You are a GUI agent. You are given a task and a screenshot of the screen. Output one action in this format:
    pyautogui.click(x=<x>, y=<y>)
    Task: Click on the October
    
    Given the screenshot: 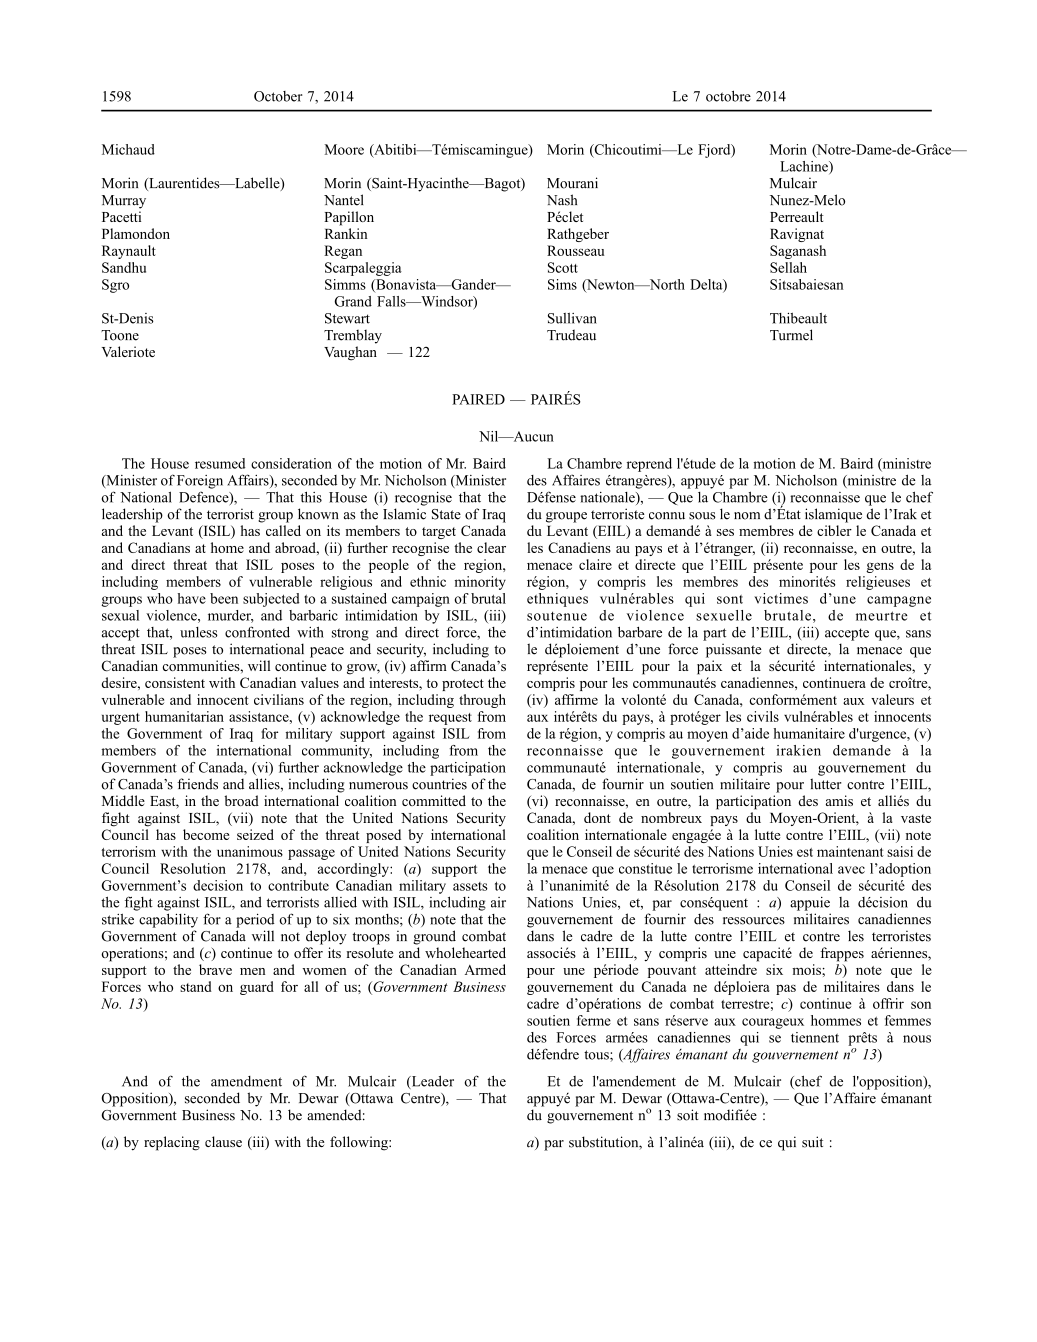 What is the action you would take?
    pyautogui.click(x=278, y=96)
